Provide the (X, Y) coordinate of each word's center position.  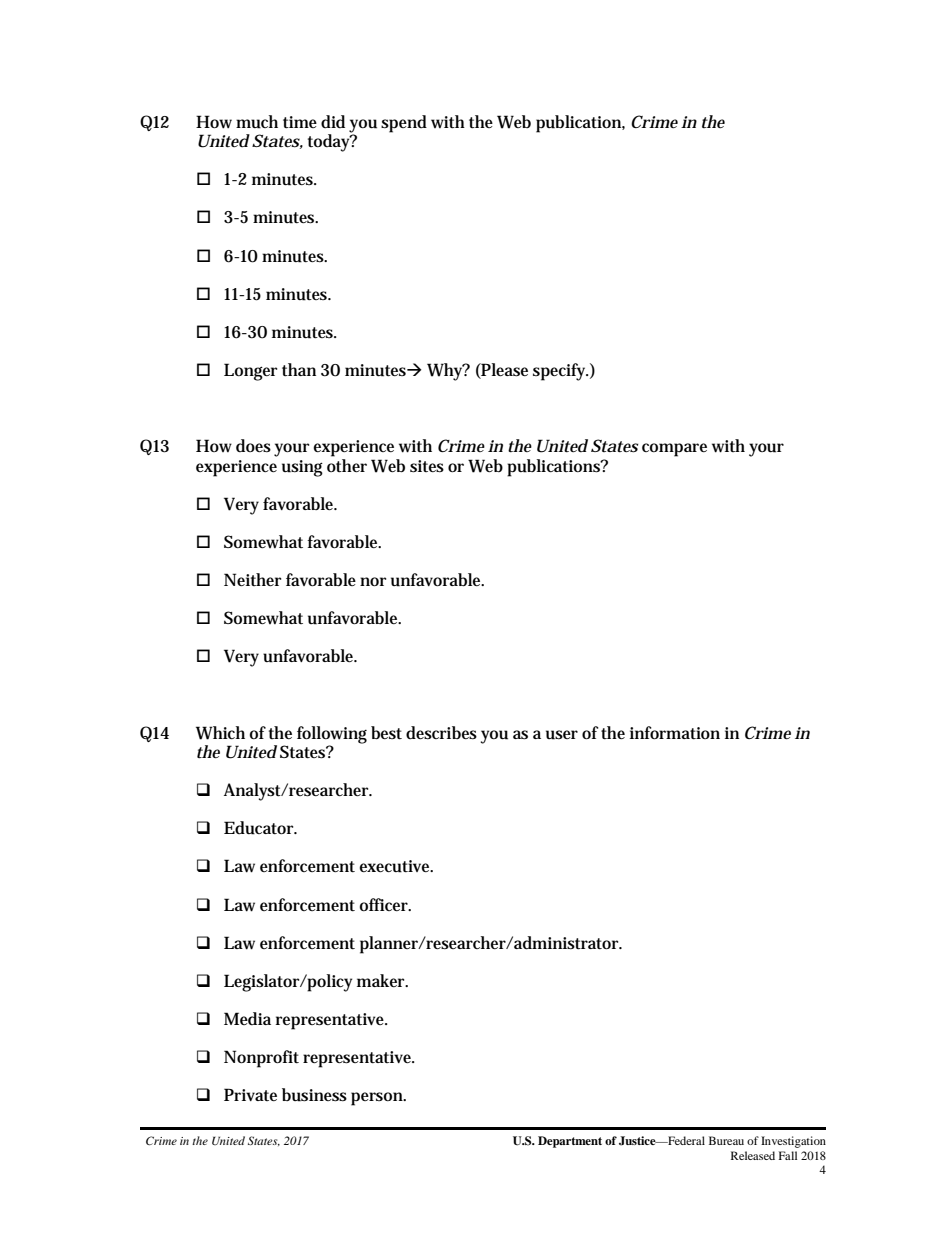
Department (570, 1142)
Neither (252, 579)
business (314, 1095)
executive (396, 866)
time (300, 122)
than (299, 370)
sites (427, 466)
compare (674, 450)
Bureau (726, 1140)
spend (404, 124)
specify (560, 372)
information (675, 732)
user (562, 735)
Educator (260, 828)
